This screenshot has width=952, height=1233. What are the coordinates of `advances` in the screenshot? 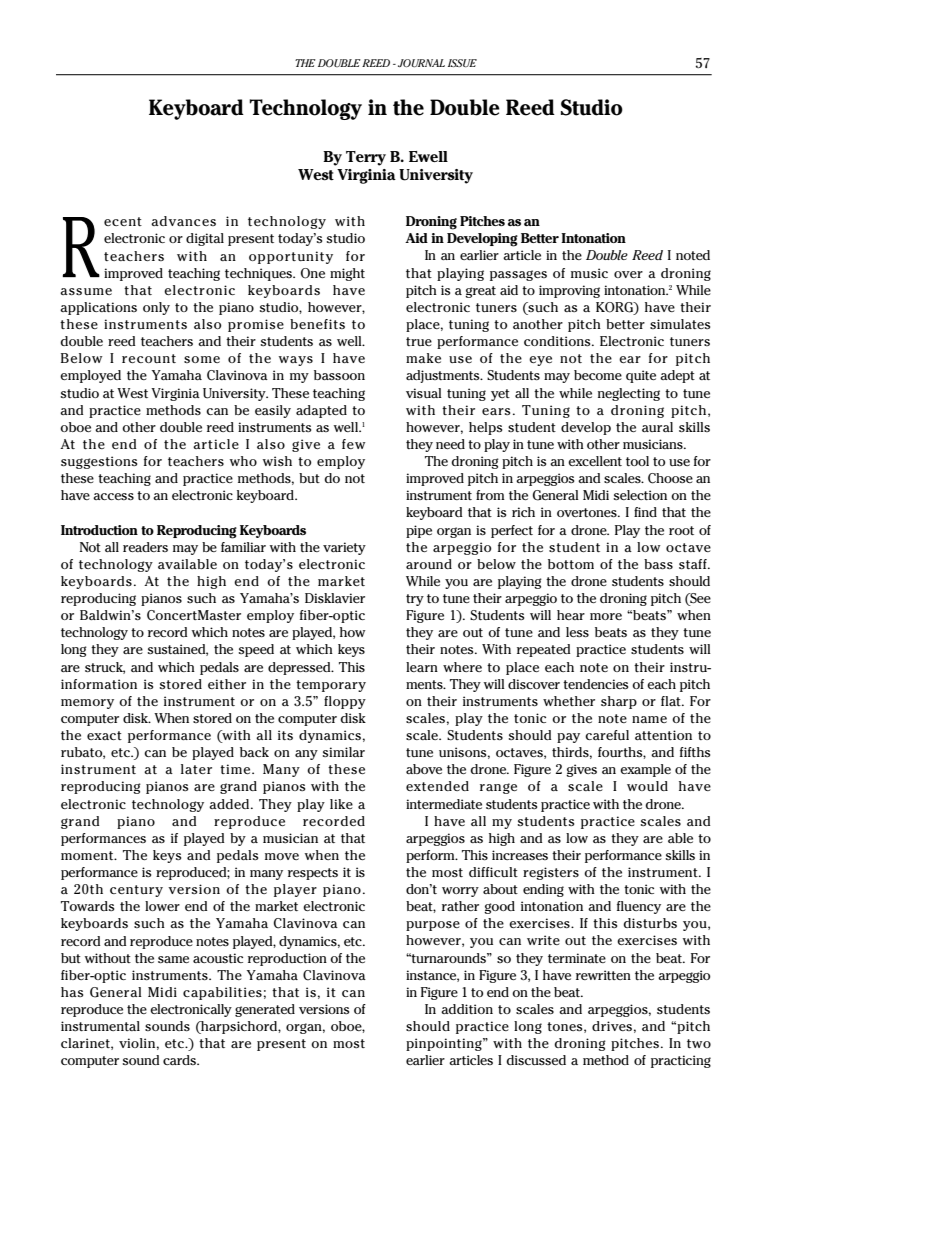 It's located at (183, 221).
